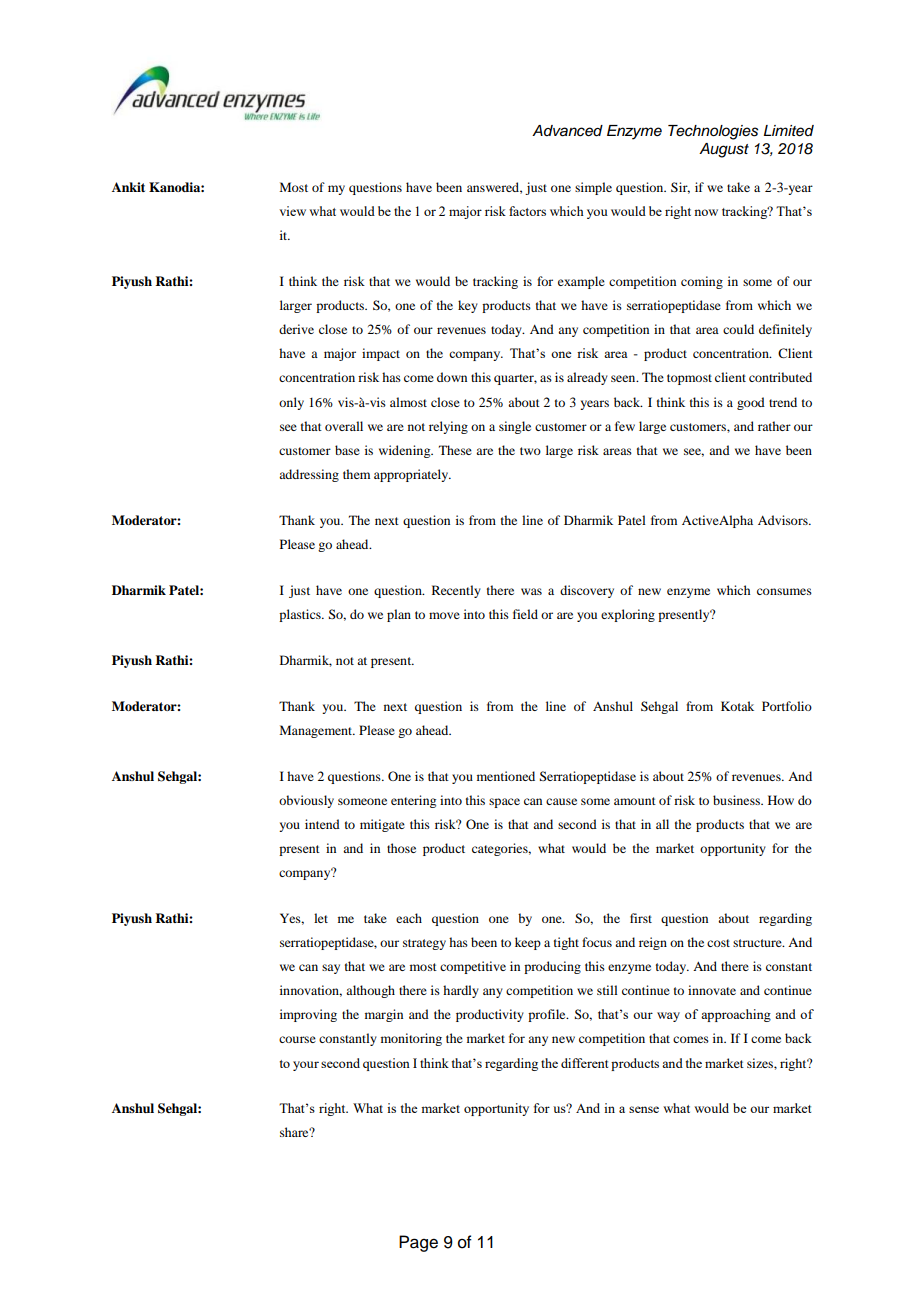 The image size is (924, 1307). I want to click on those, so click(401, 848).
